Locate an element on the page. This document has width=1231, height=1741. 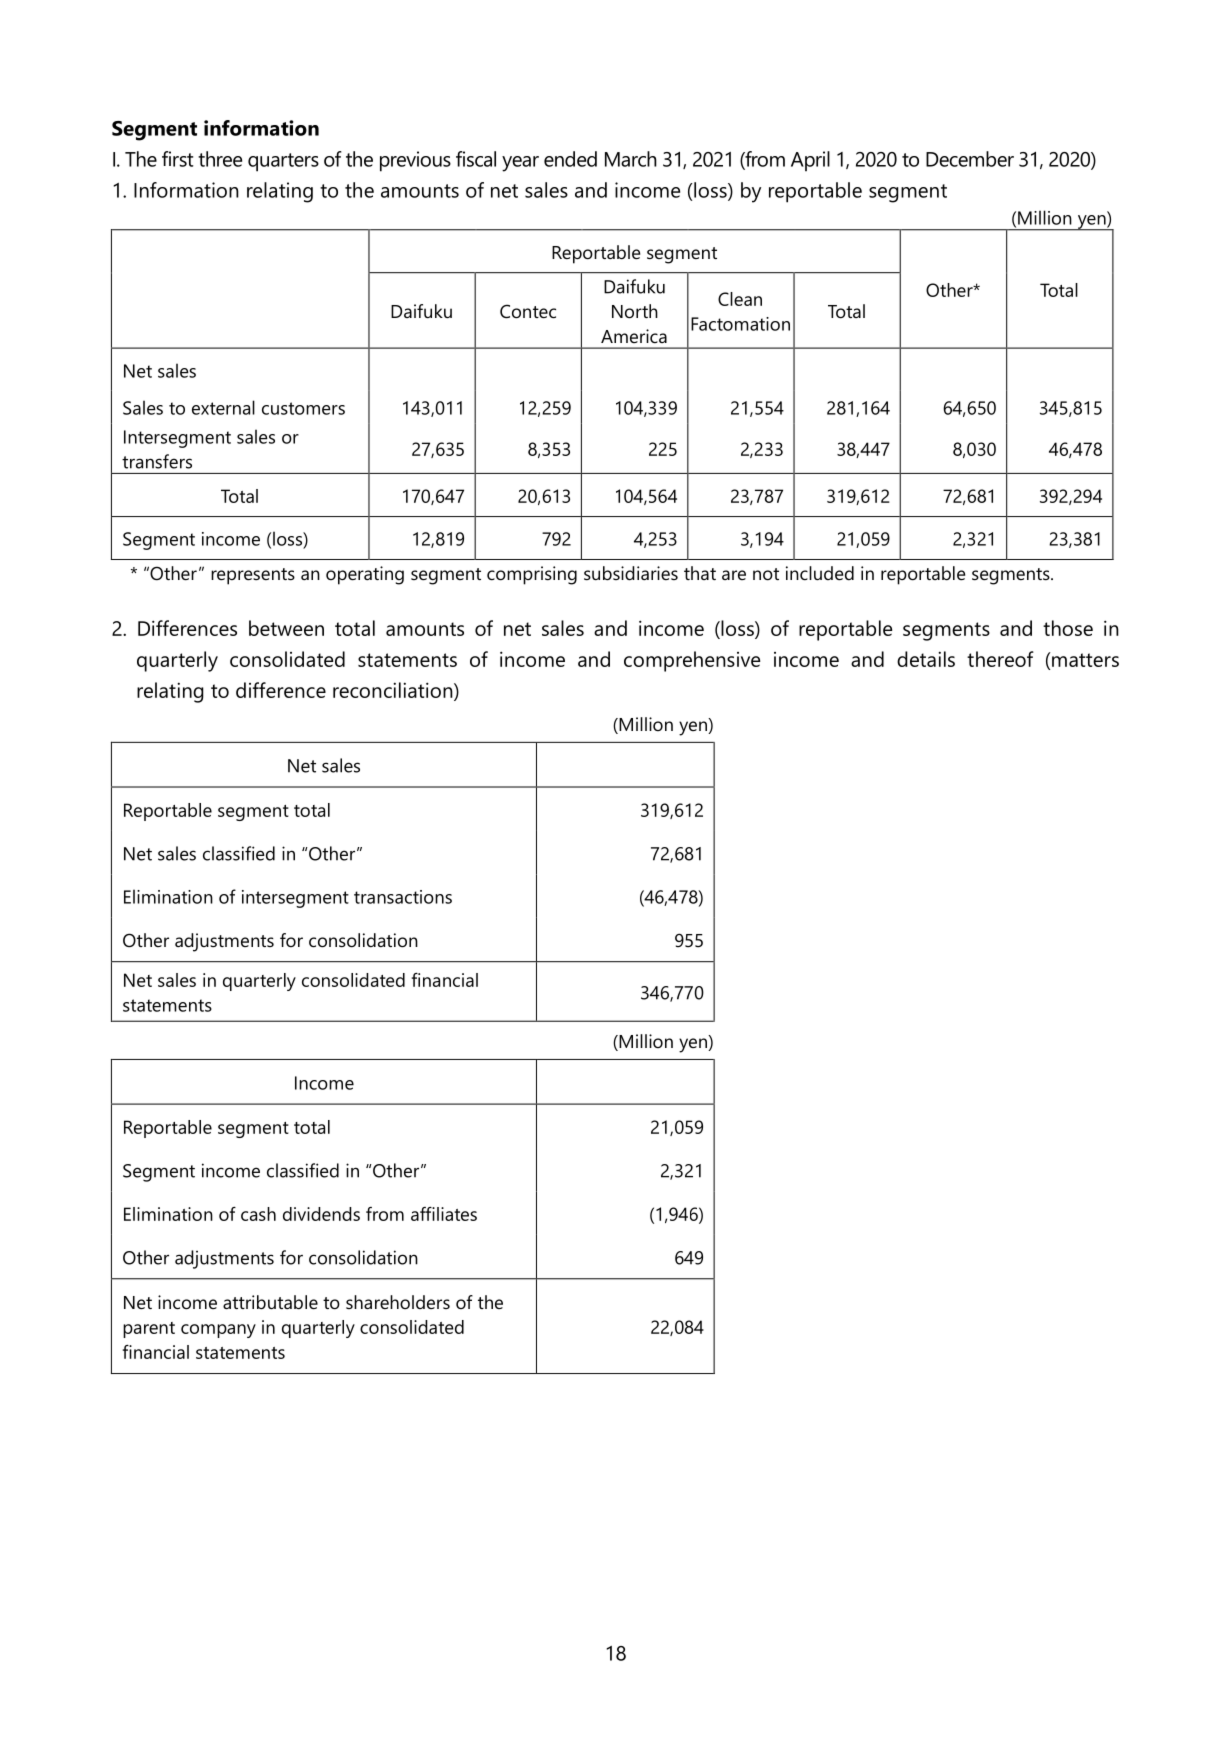
transactions is located at coordinates (403, 897).
